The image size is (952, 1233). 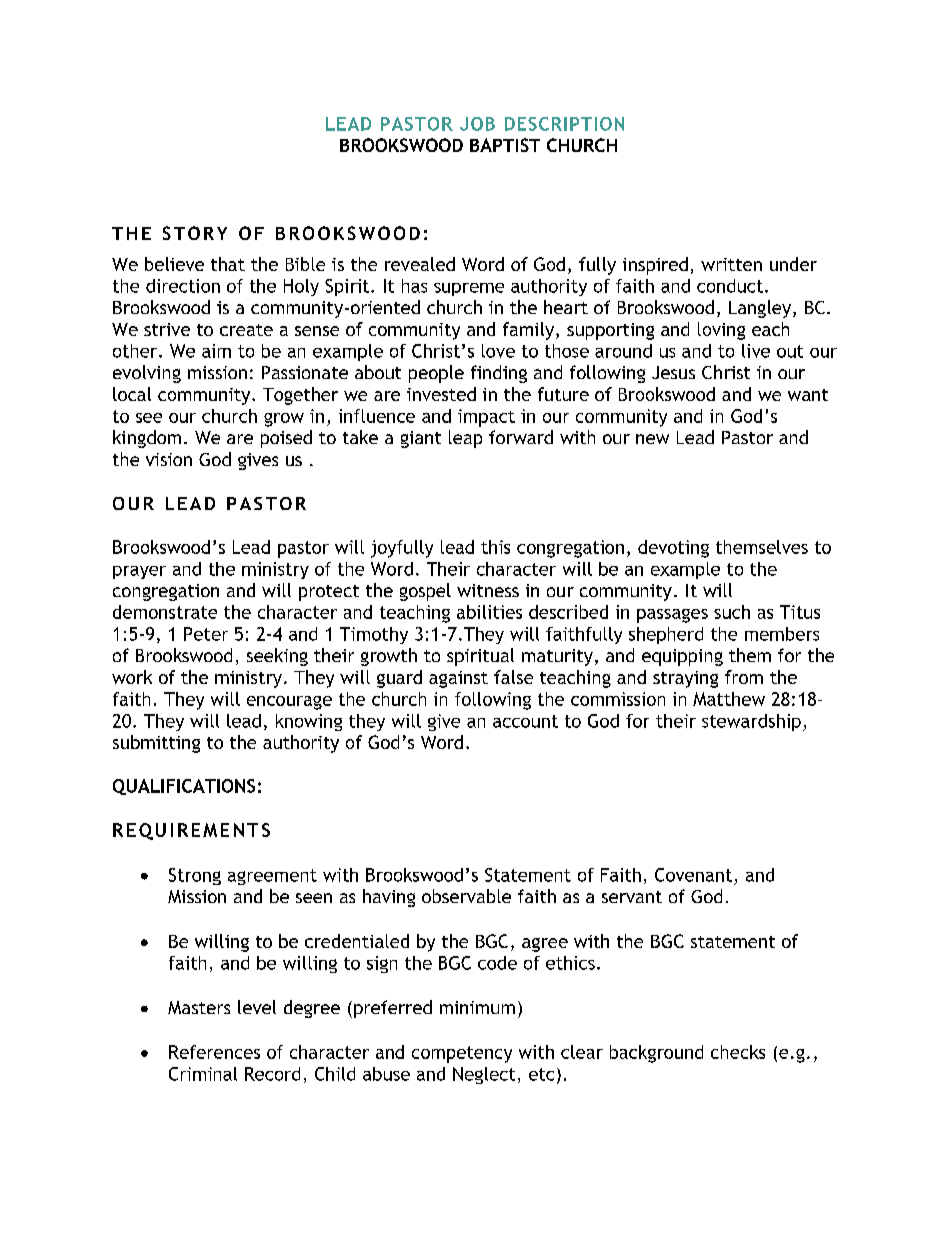 What do you see at coordinates (206, 634) in the screenshot?
I see `Peter` at bounding box center [206, 634].
